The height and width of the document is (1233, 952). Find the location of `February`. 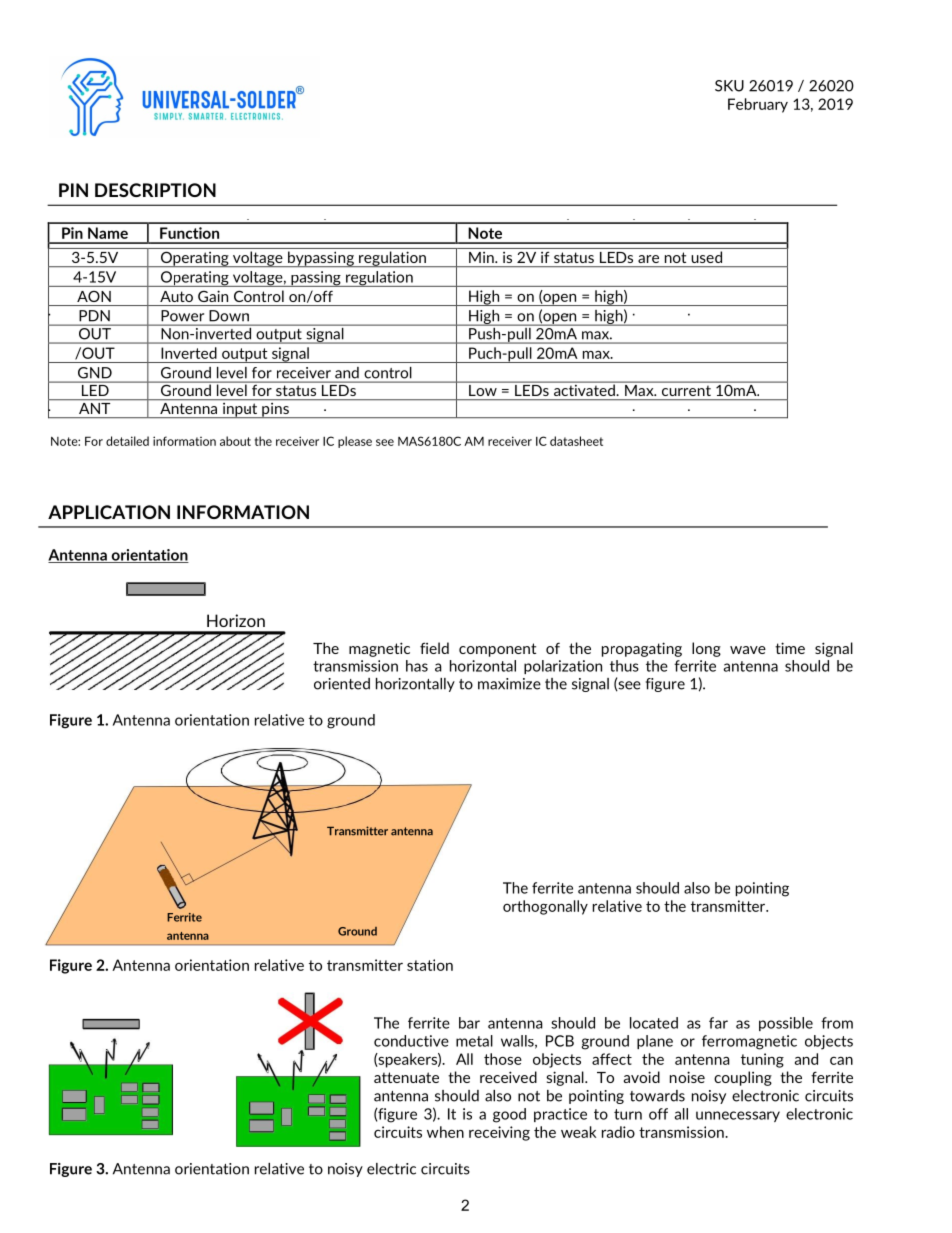

February is located at coordinates (758, 105).
